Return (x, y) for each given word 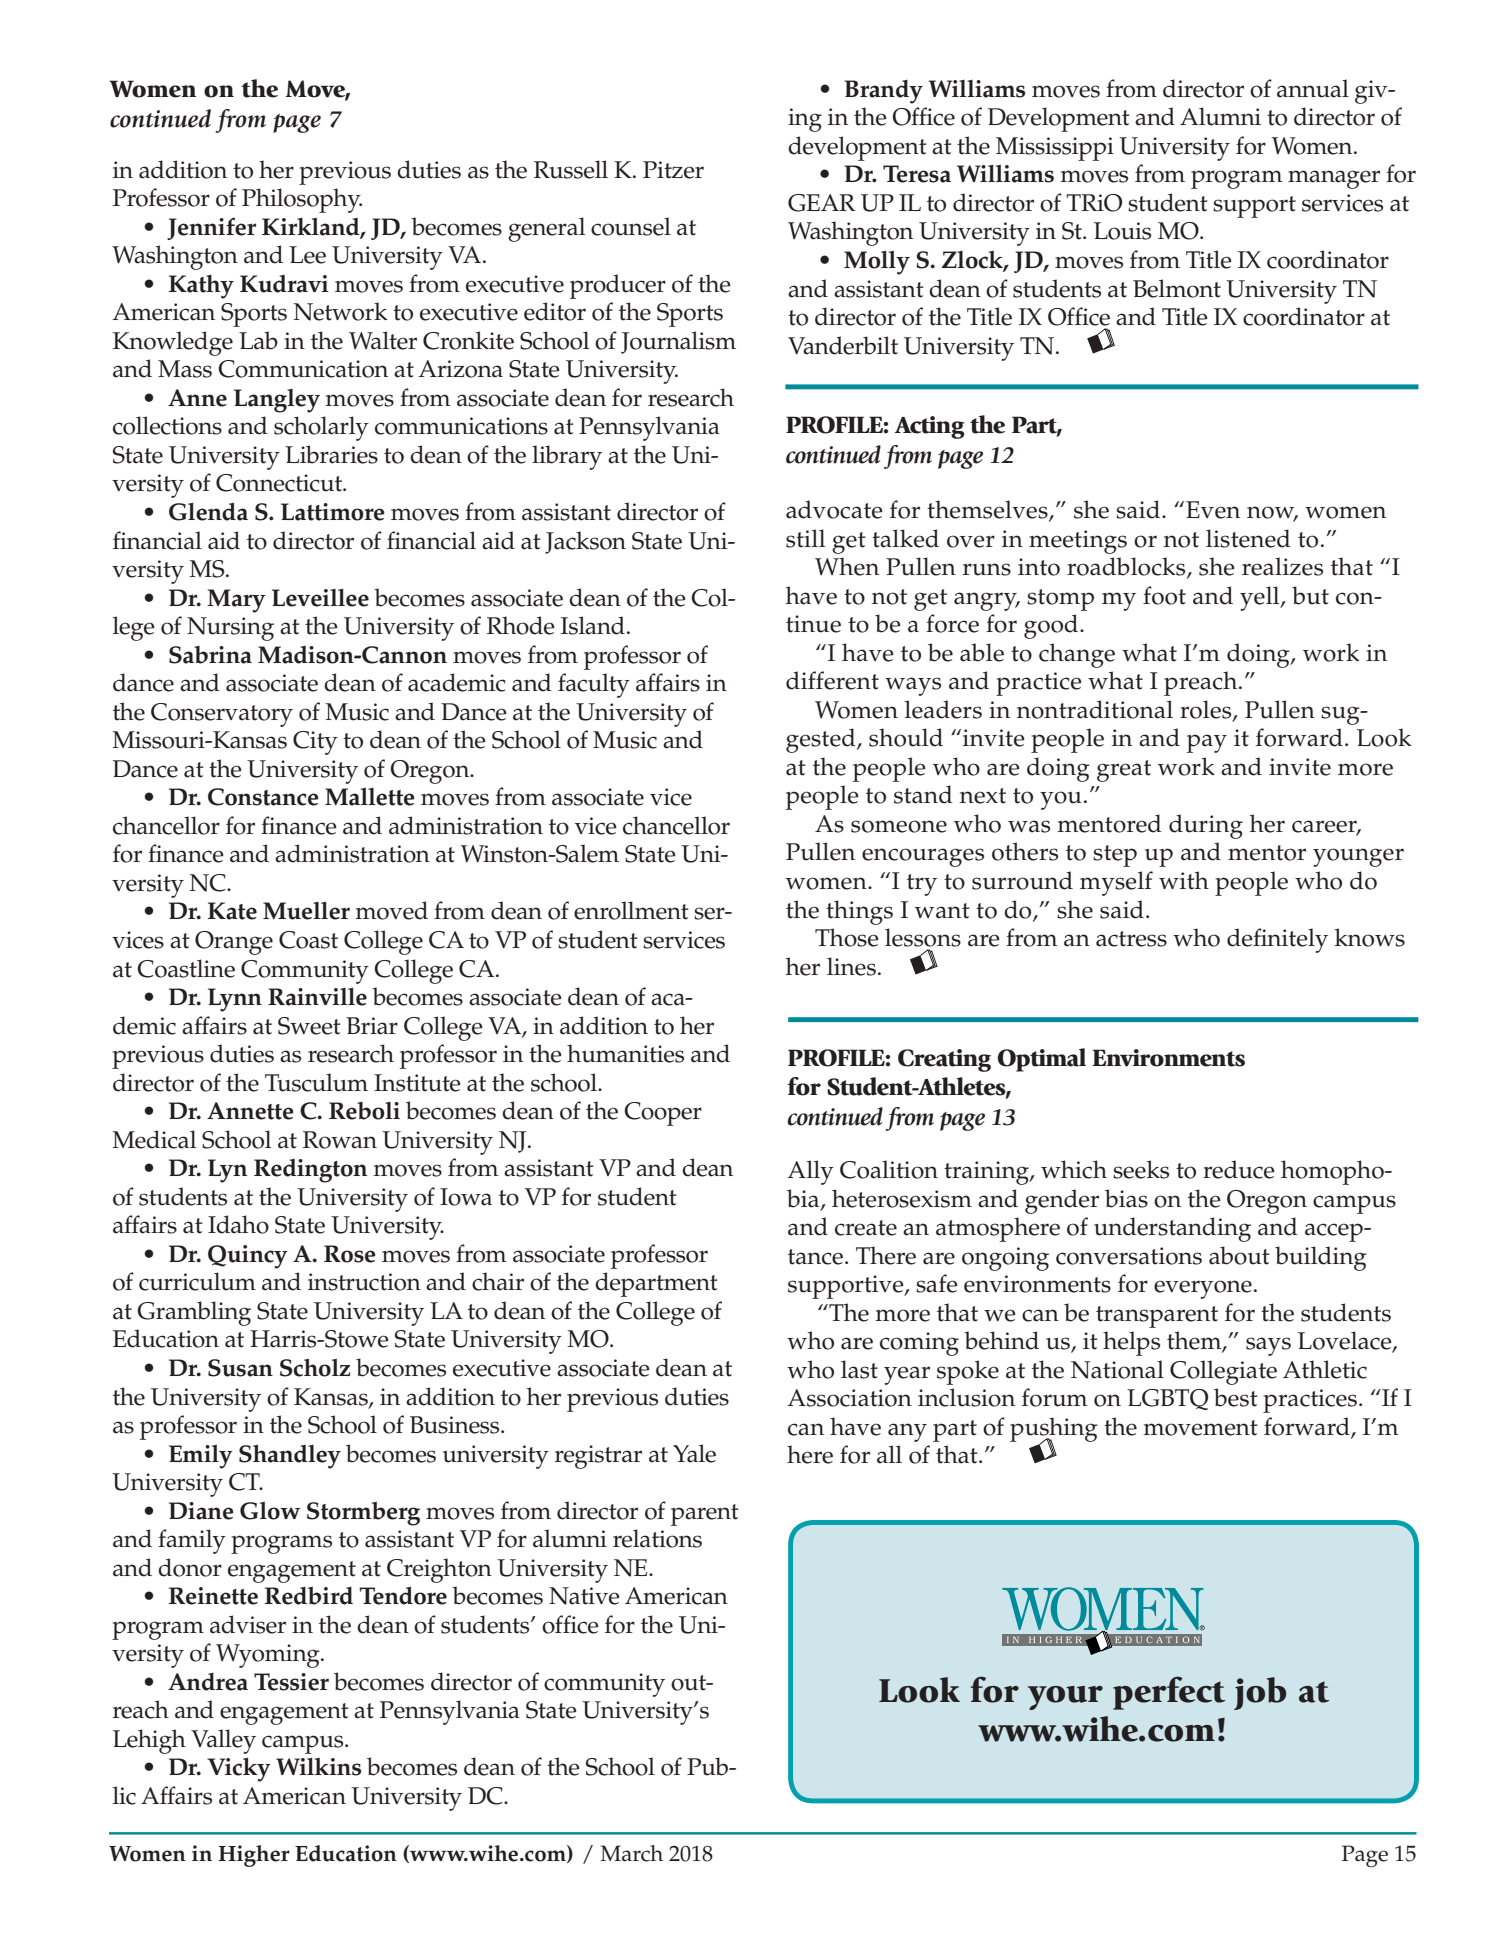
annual (1313, 88)
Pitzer (673, 170)
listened (1248, 538)
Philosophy (302, 200)
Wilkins (318, 1767)
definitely (1277, 940)
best (1236, 1397)
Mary (236, 601)
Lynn (235, 1000)
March (631, 1853)
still (805, 538)
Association (849, 1398)
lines (851, 966)
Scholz (315, 1367)
